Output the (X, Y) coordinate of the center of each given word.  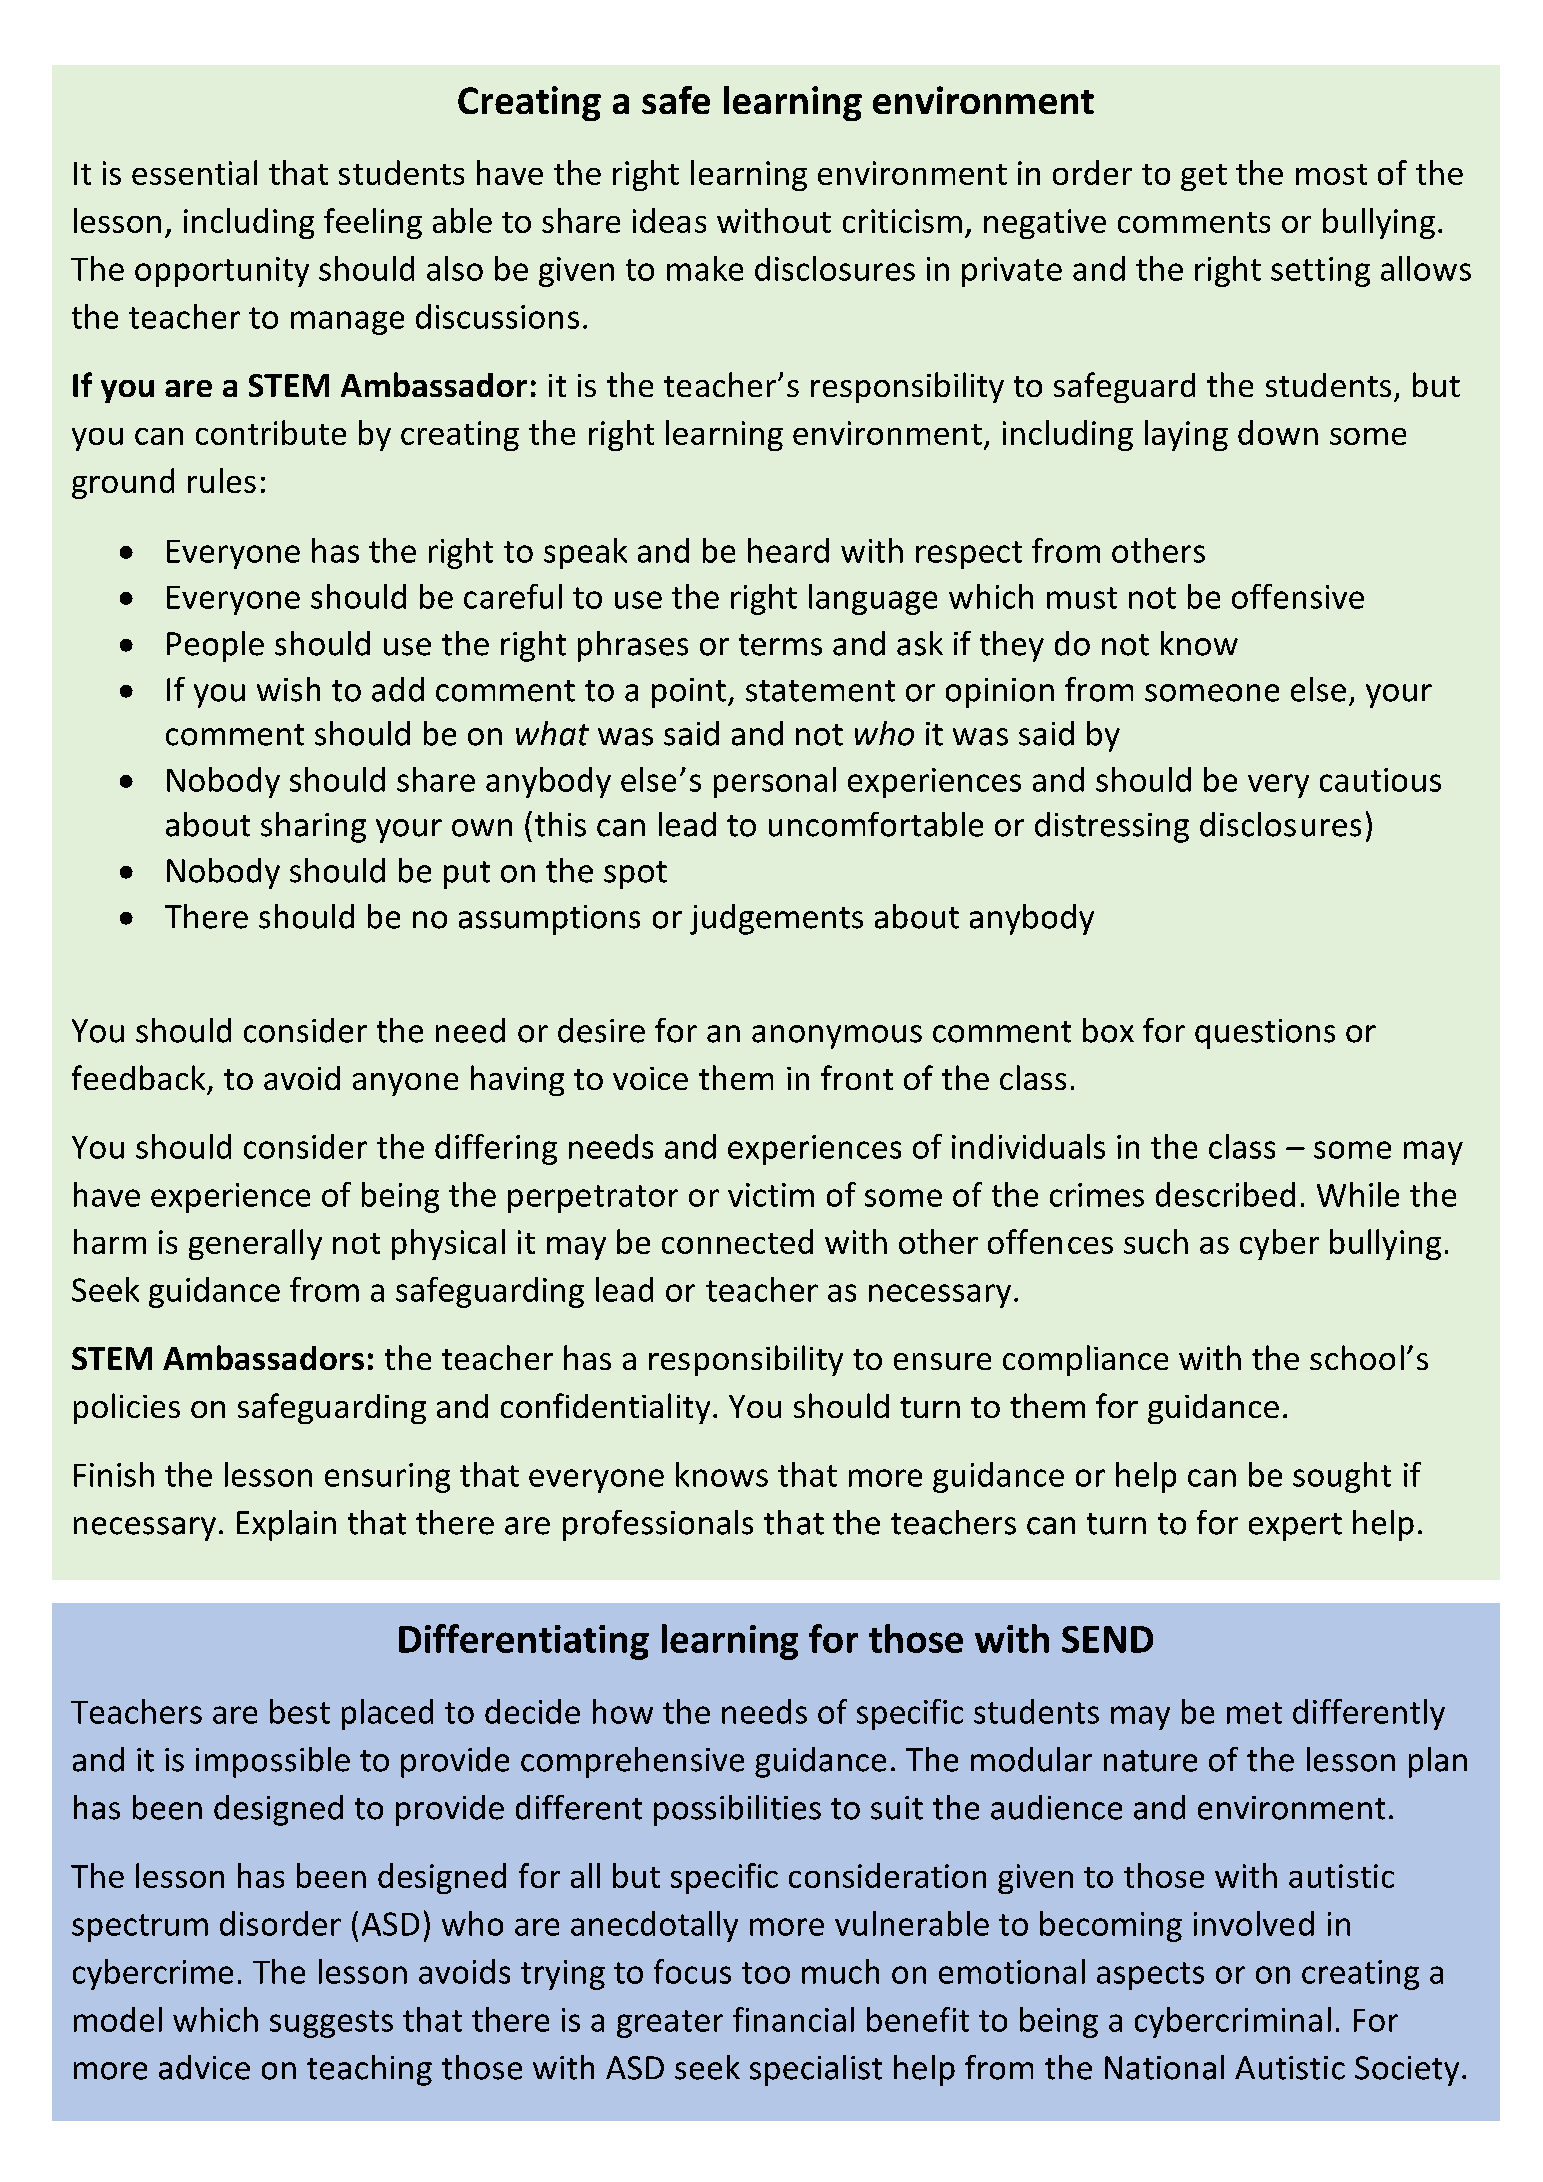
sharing (313, 827)
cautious (1380, 780)
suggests (331, 2024)
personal (775, 782)
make (705, 268)
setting (1320, 272)
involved (1254, 1923)
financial (793, 2019)
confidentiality (605, 1408)
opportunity (222, 272)
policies (127, 1408)
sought (1342, 1477)
